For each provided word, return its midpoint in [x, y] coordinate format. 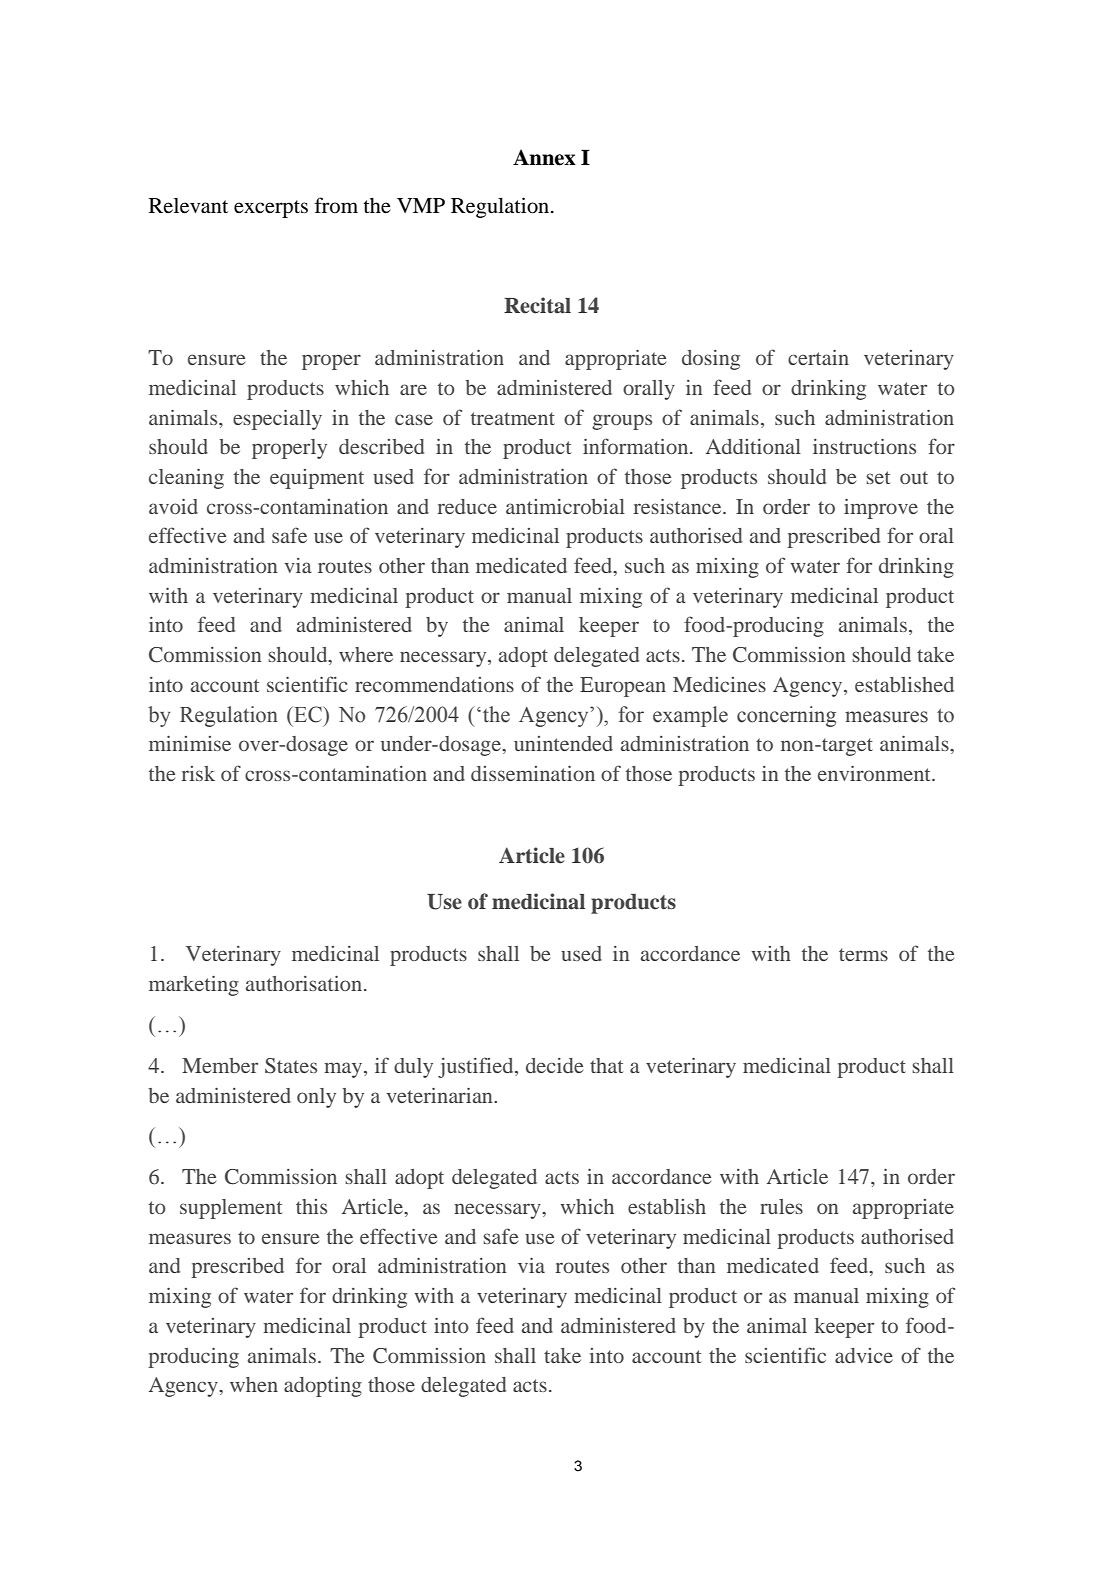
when [254, 1384]
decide [554, 1065]
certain [818, 357]
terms [863, 954]
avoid [173, 506]
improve [881, 509]
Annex [544, 157]
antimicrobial [565, 506]
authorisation [305, 983]
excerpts [271, 209]
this [311, 1206]
